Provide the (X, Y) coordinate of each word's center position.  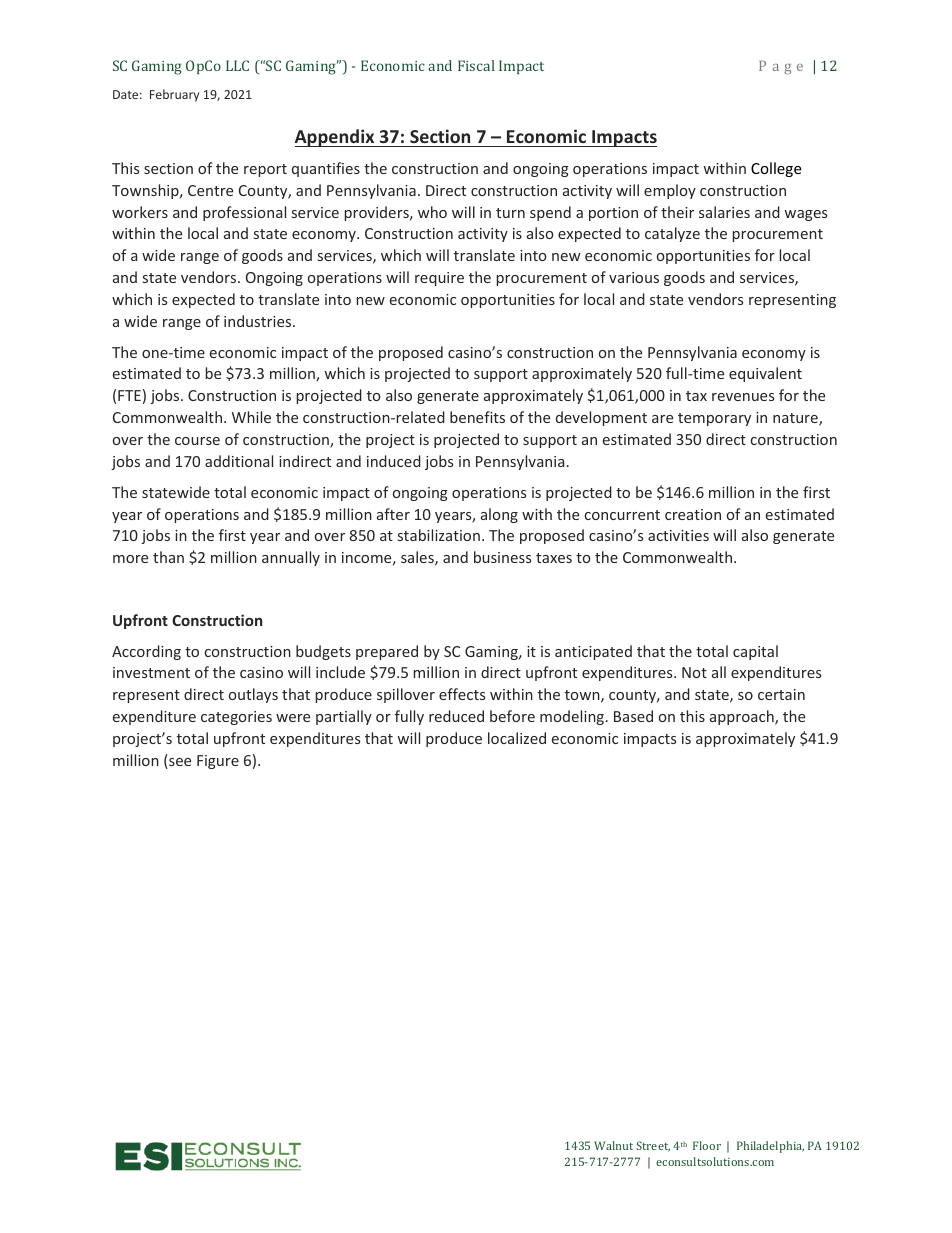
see (179, 763)
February (174, 95)
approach (743, 717)
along (499, 515)
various (634, 277)
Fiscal (476, 65)
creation (693, 514)
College (776, 169)
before (512, 716)
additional (239, 461)
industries (259, 321)
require (439, 279)
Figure (218, 762)
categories (236, 718)
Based (633, 716)
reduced (456, 716)
